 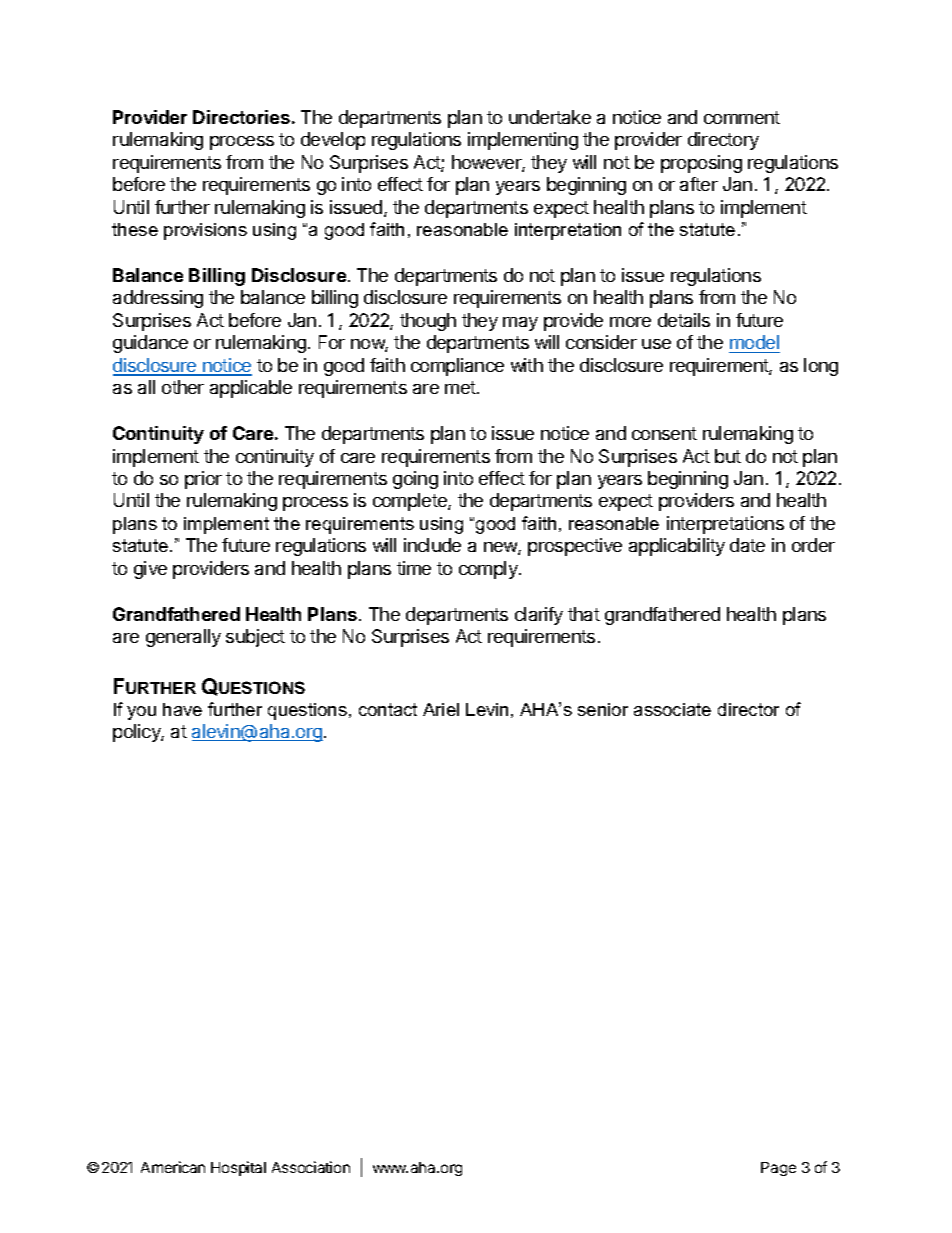 What do you see at coordinates (205, 231) in the image?
I see `provisions` at bounding box center [205, 231].
